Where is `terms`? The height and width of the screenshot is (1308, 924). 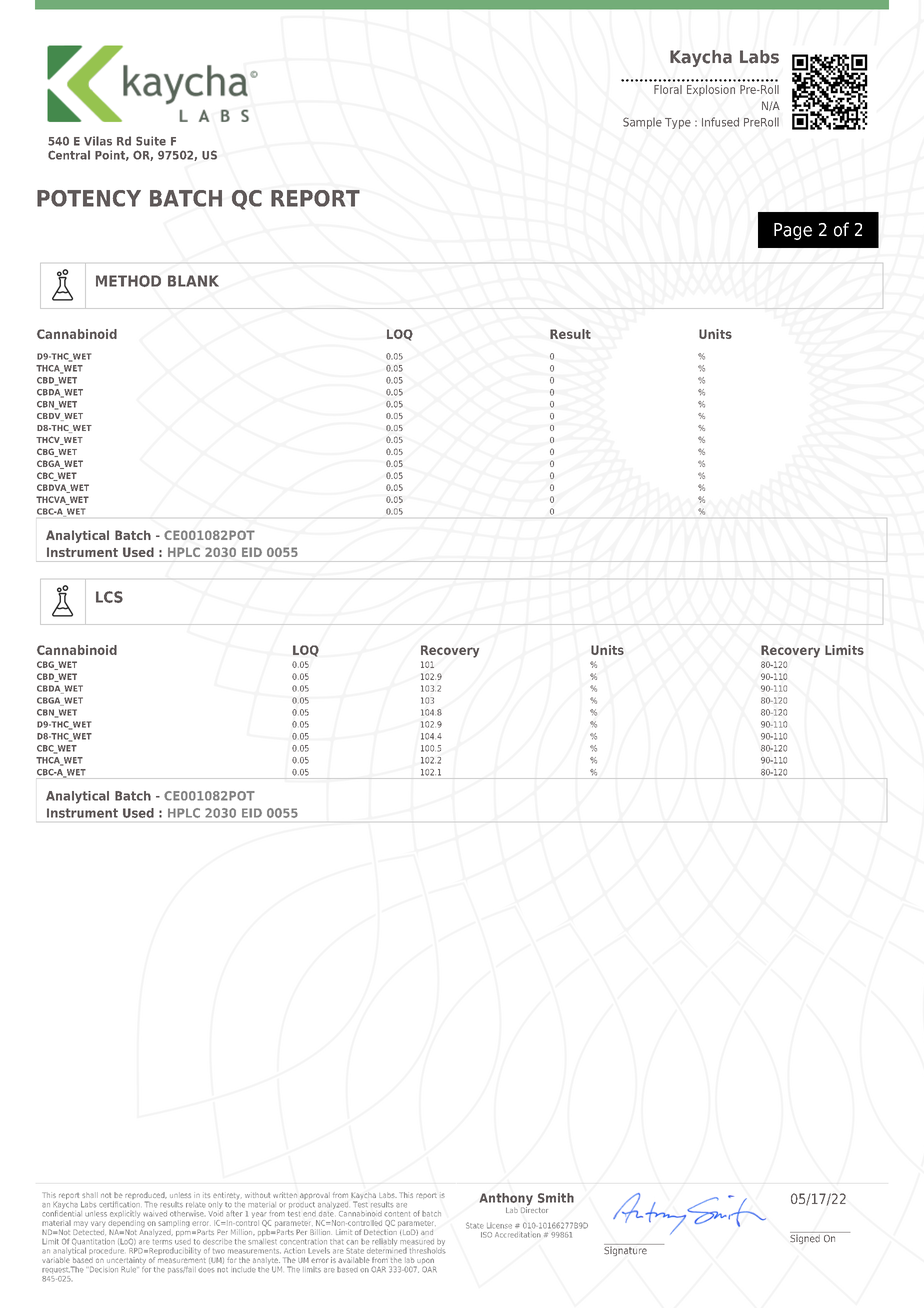 terms is located at coordinates (162, 1240).
